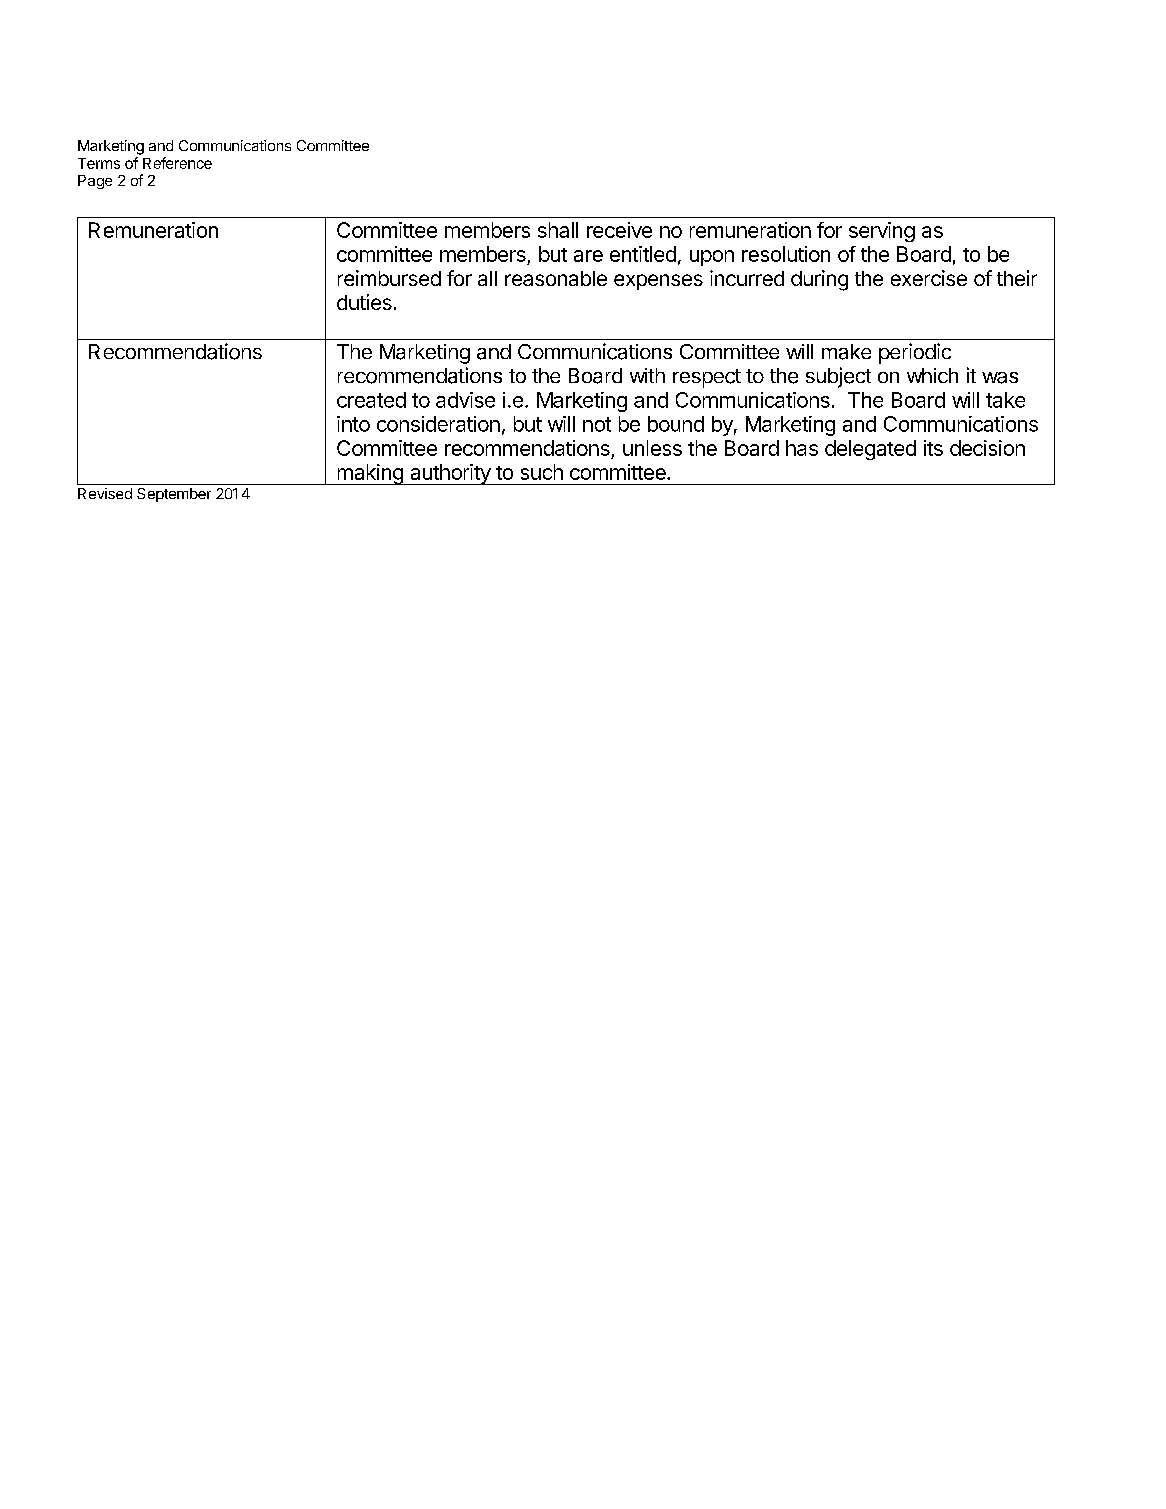  What do you see at coordinates (556, 278) in the screenshot?
I see `reasonable` at bounding box center [556, 278].
